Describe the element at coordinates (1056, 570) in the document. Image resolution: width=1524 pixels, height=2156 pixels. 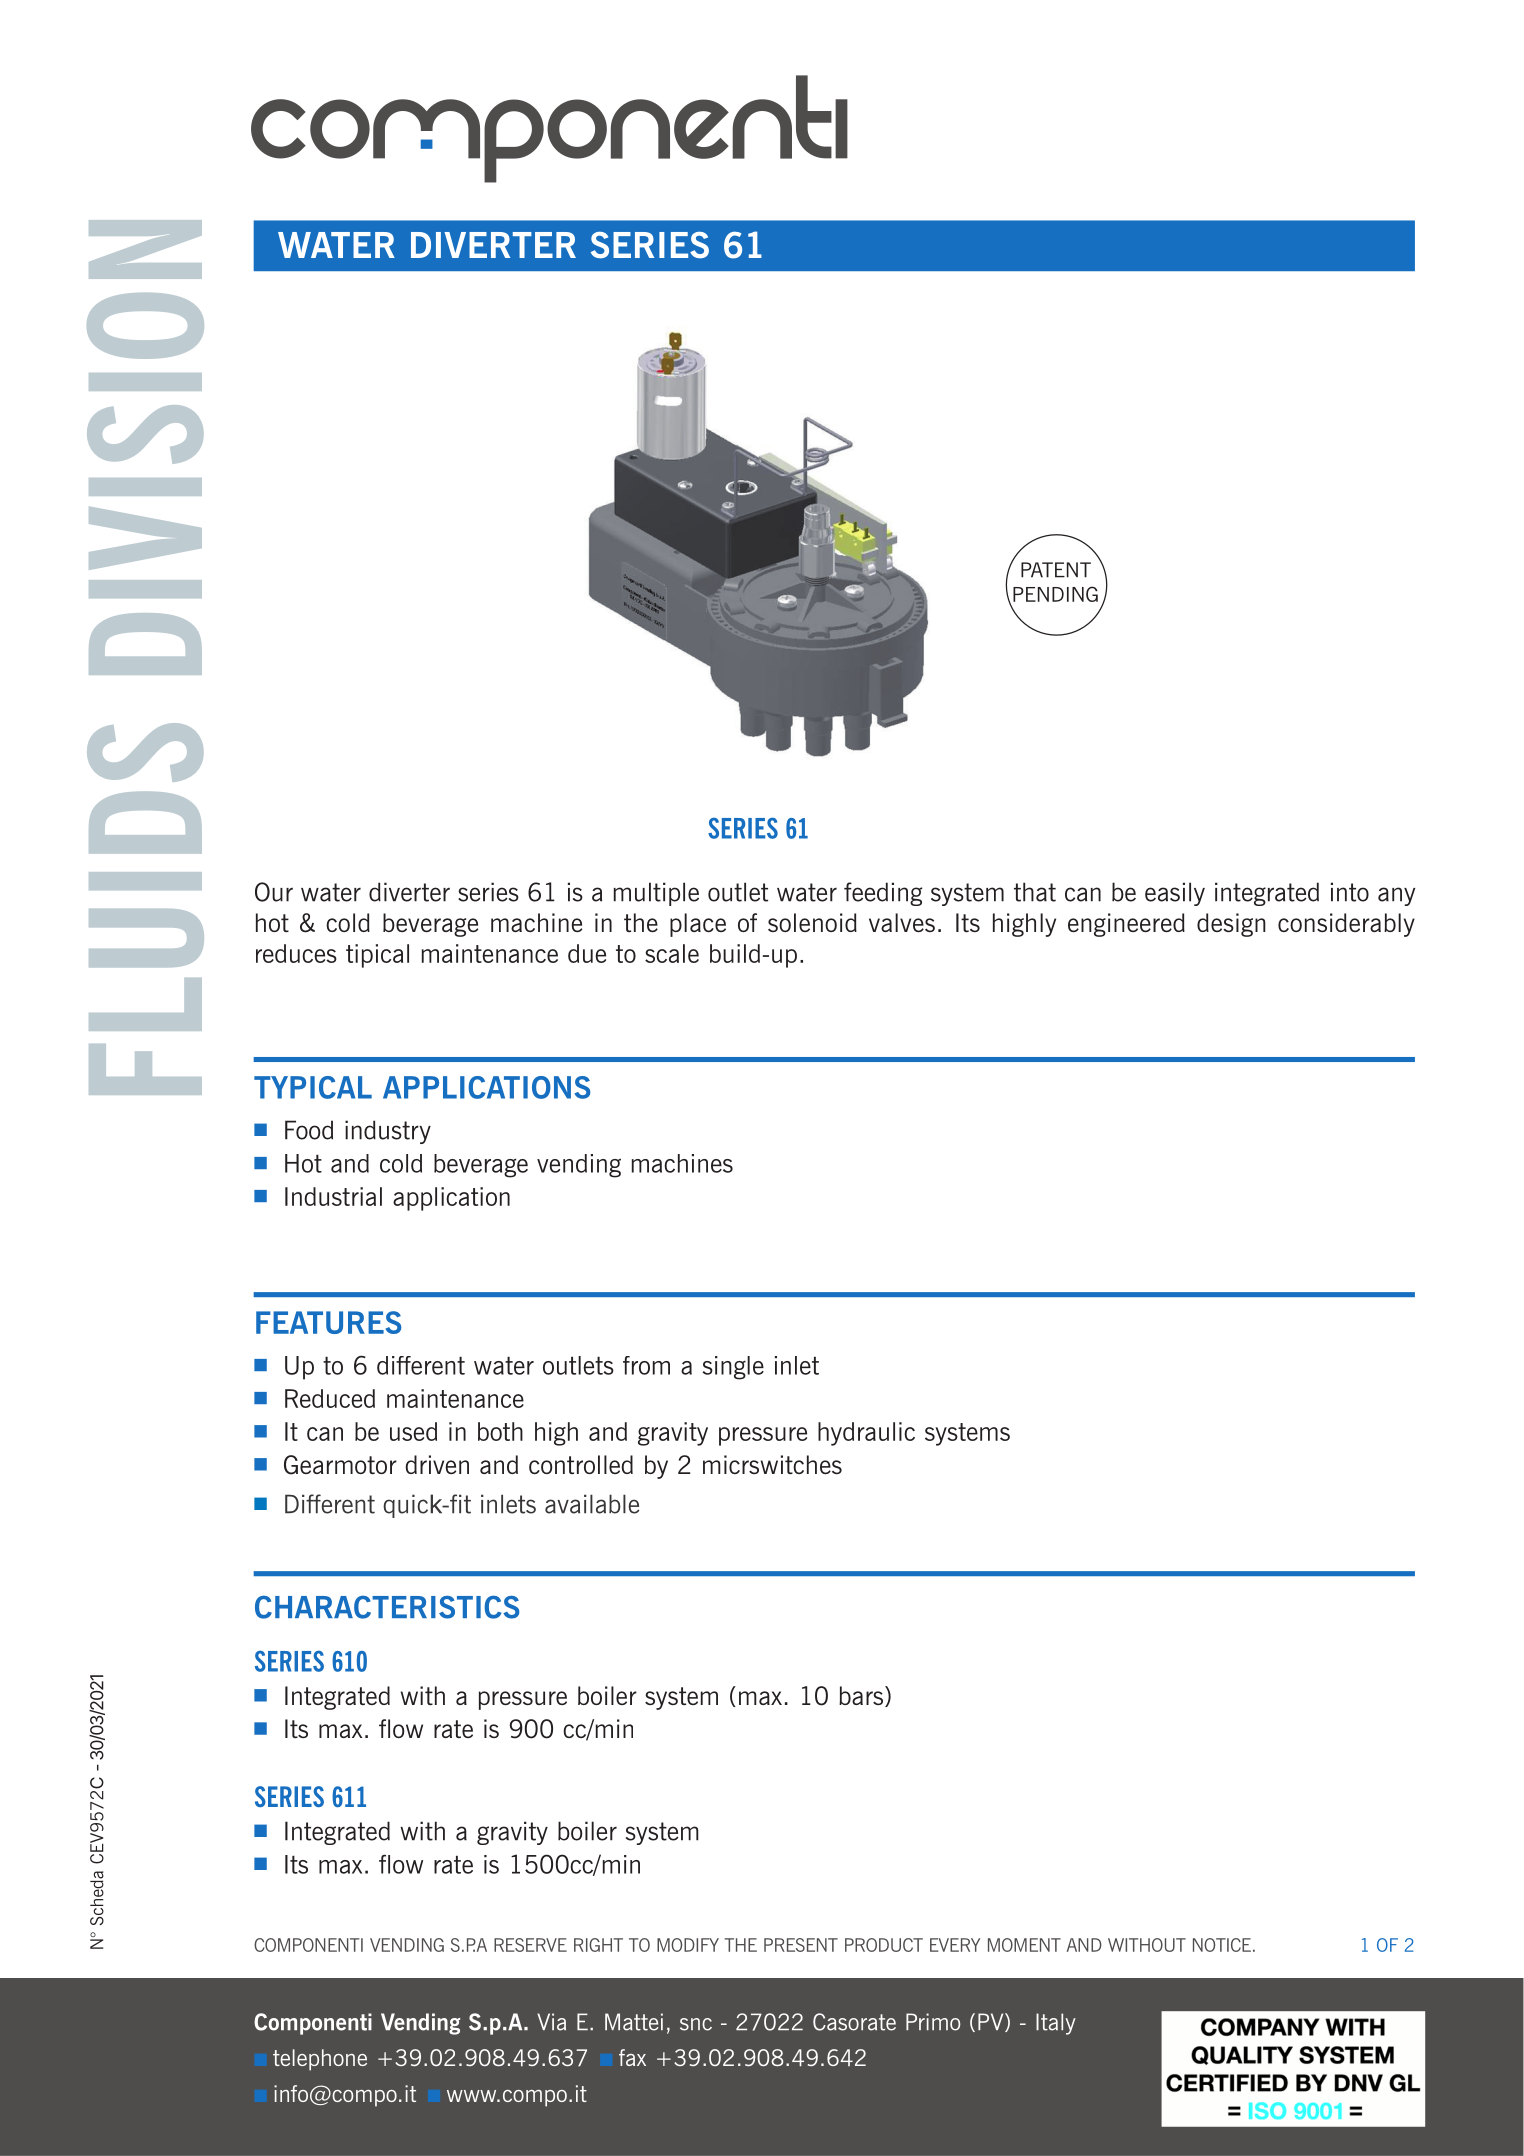
I see `PATENT` at that location.
